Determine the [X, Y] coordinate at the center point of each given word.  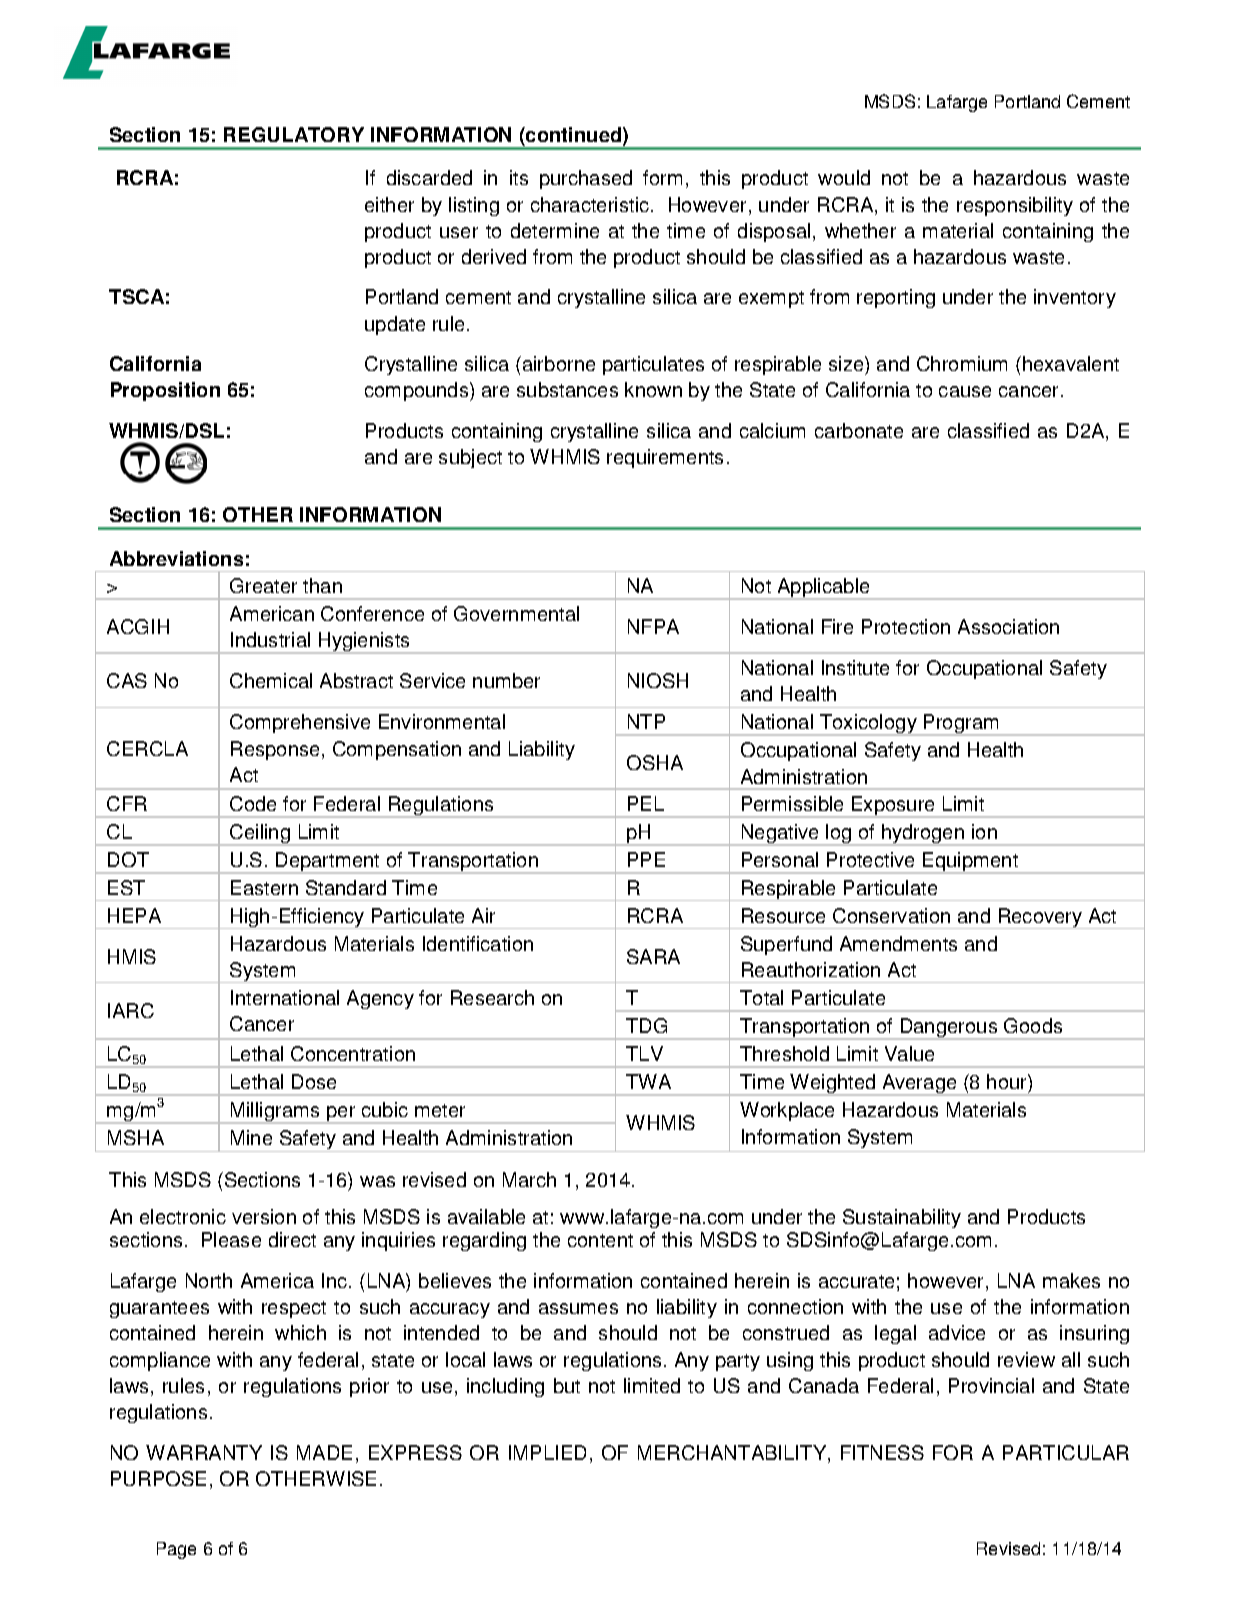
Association [1008, 626]
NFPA [653, 626]
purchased [586, 179]
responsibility [1015, 206]
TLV [644, 1053]
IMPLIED [547, 1452]
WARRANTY [204, 1452]
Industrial [270, 639]
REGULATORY [294, 134]
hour [1008, 1081]
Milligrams [276, 1113]
